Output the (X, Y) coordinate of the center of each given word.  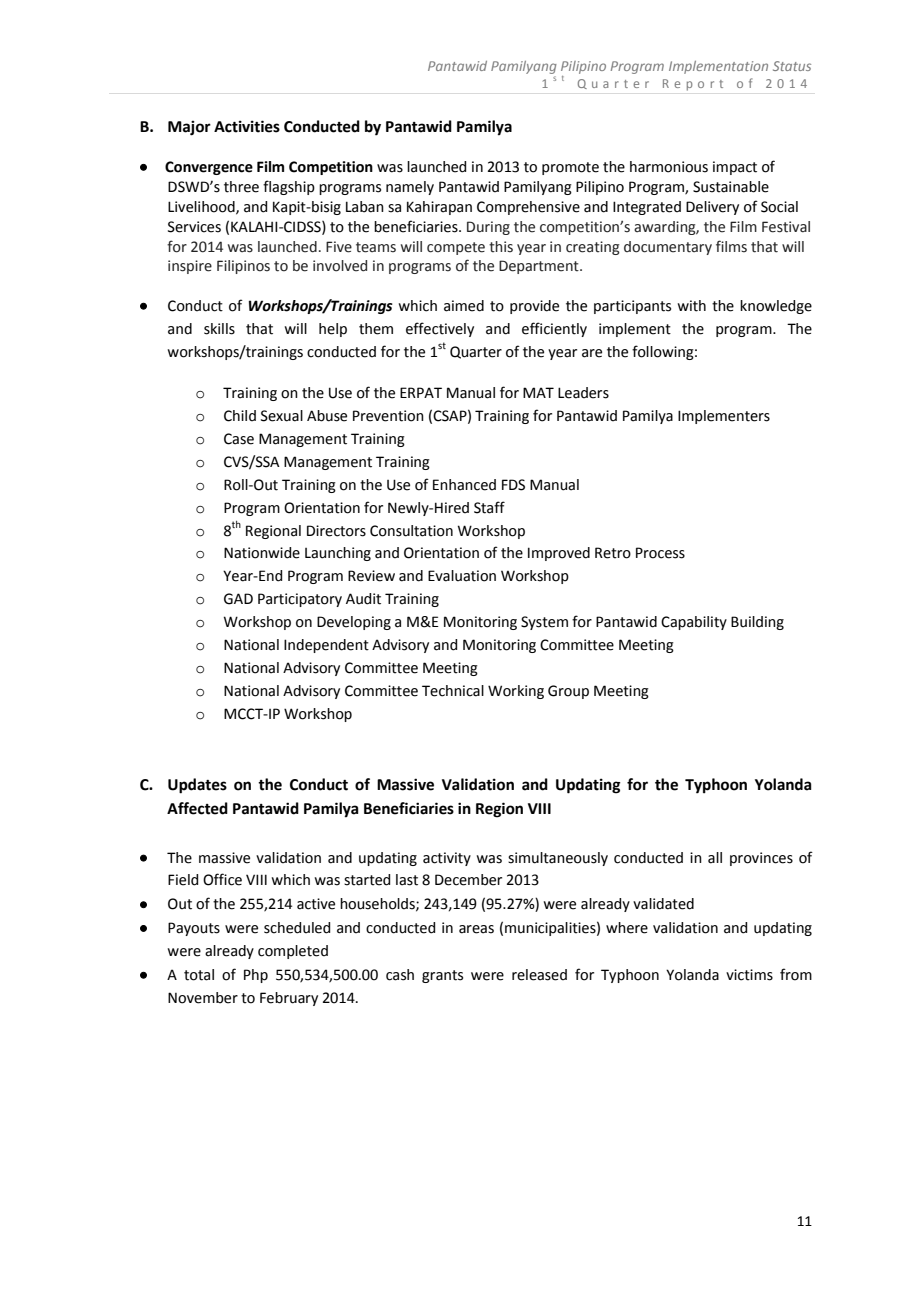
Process (660, 553)
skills (219, 329)
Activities (247, 126)
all (715, 858)
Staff (489, 507)
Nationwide (262, 553)
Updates (197, 786)
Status (792, 66)
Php (256, 976)
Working (516, 692)
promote (570, 168)
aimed (464, 306)
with (691, 306)
